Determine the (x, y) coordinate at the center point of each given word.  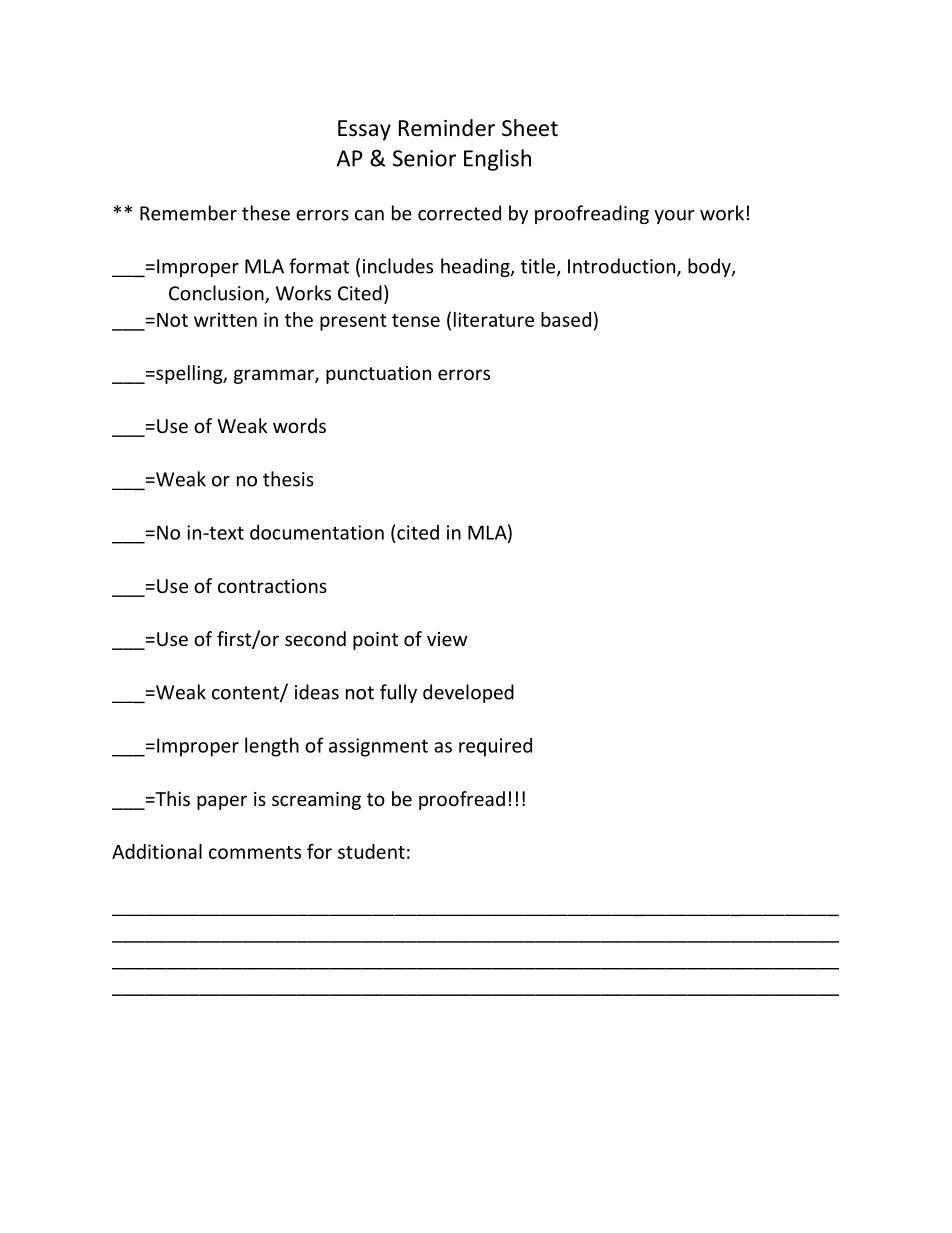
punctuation (378, 375)
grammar (275, 376)
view (447, 639)
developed (468, 693)
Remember (188, 213)
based (566, 319)
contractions (272, 586)
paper (222, 802)
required (495, 747)
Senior (424, 158)
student (371, 851)
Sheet (530, 128)
